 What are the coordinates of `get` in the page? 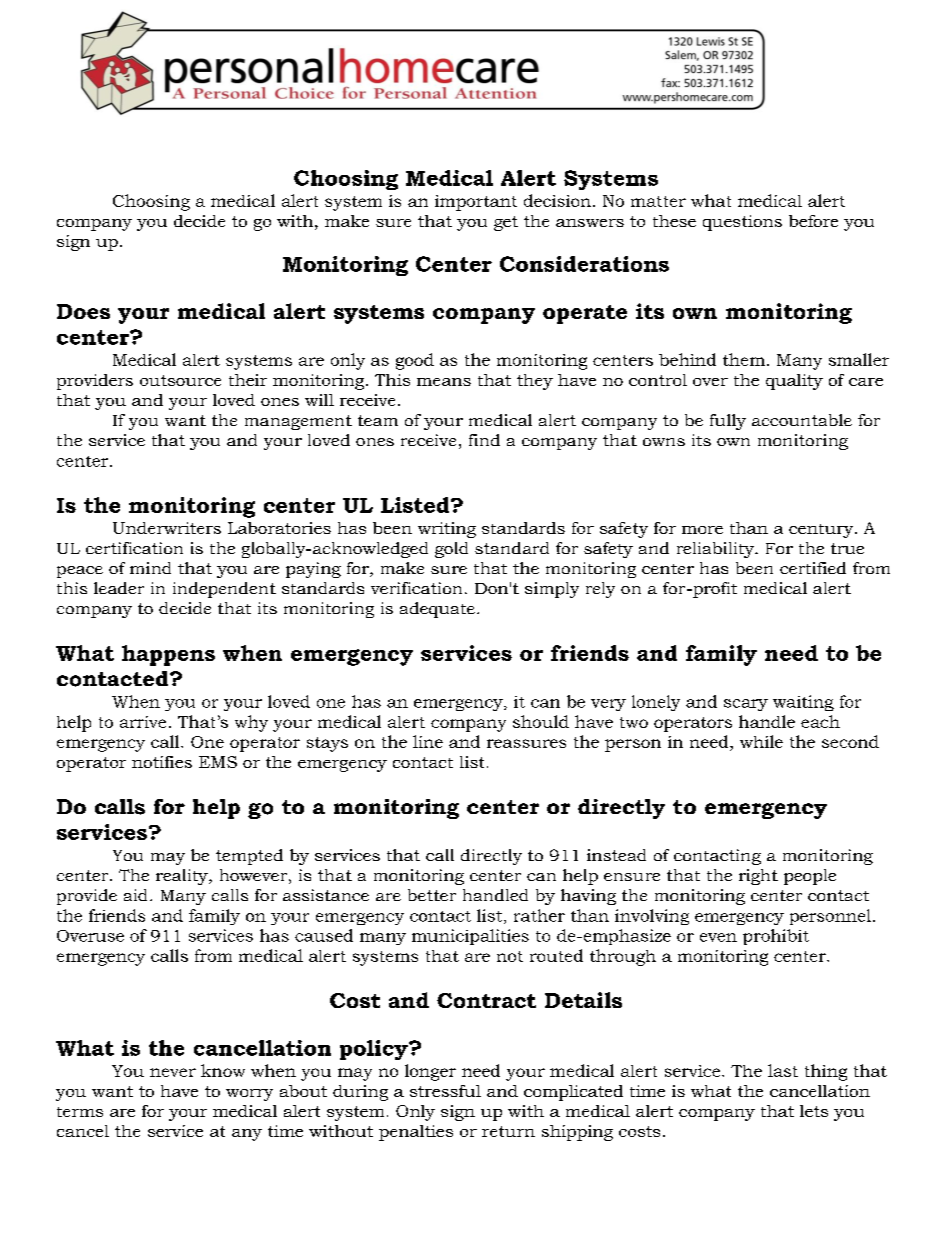 It's located at (506, 223).
